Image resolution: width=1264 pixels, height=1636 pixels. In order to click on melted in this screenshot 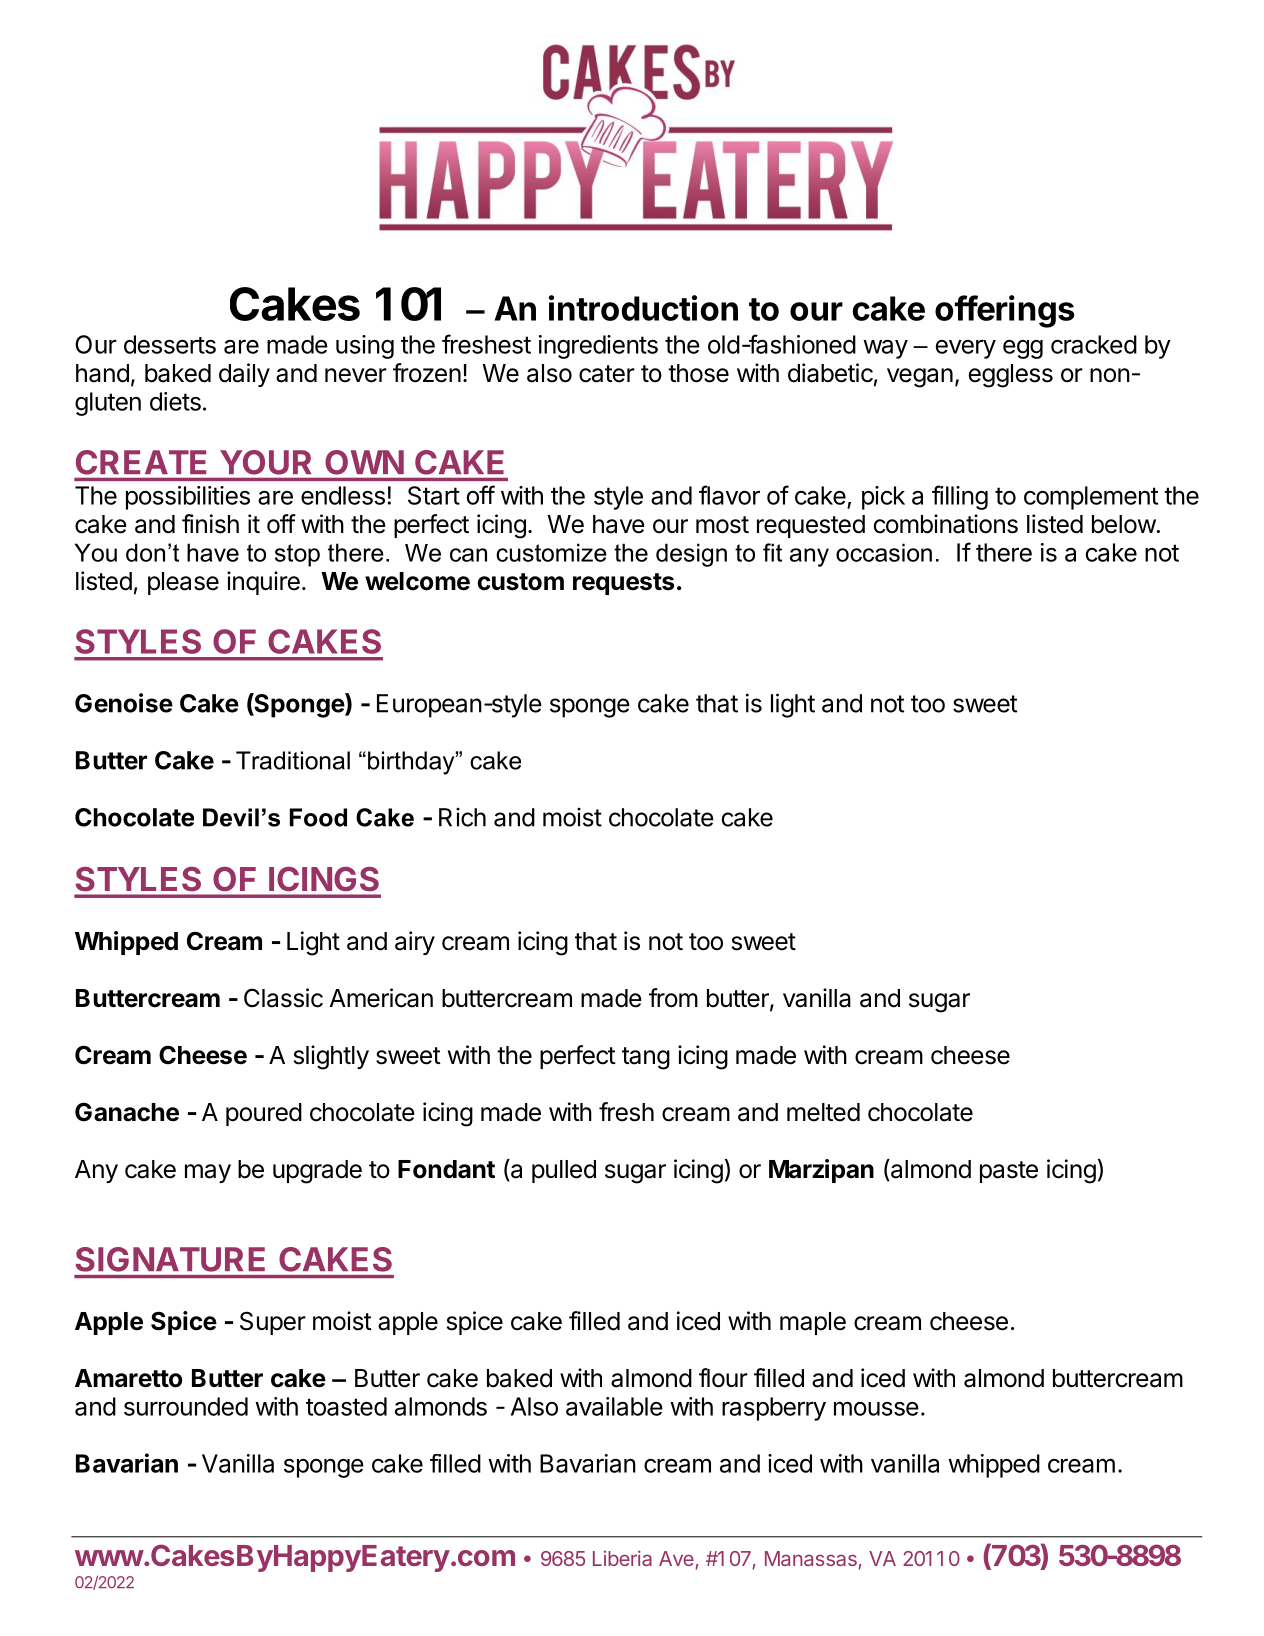, I will do `click(823, 1112)`.
